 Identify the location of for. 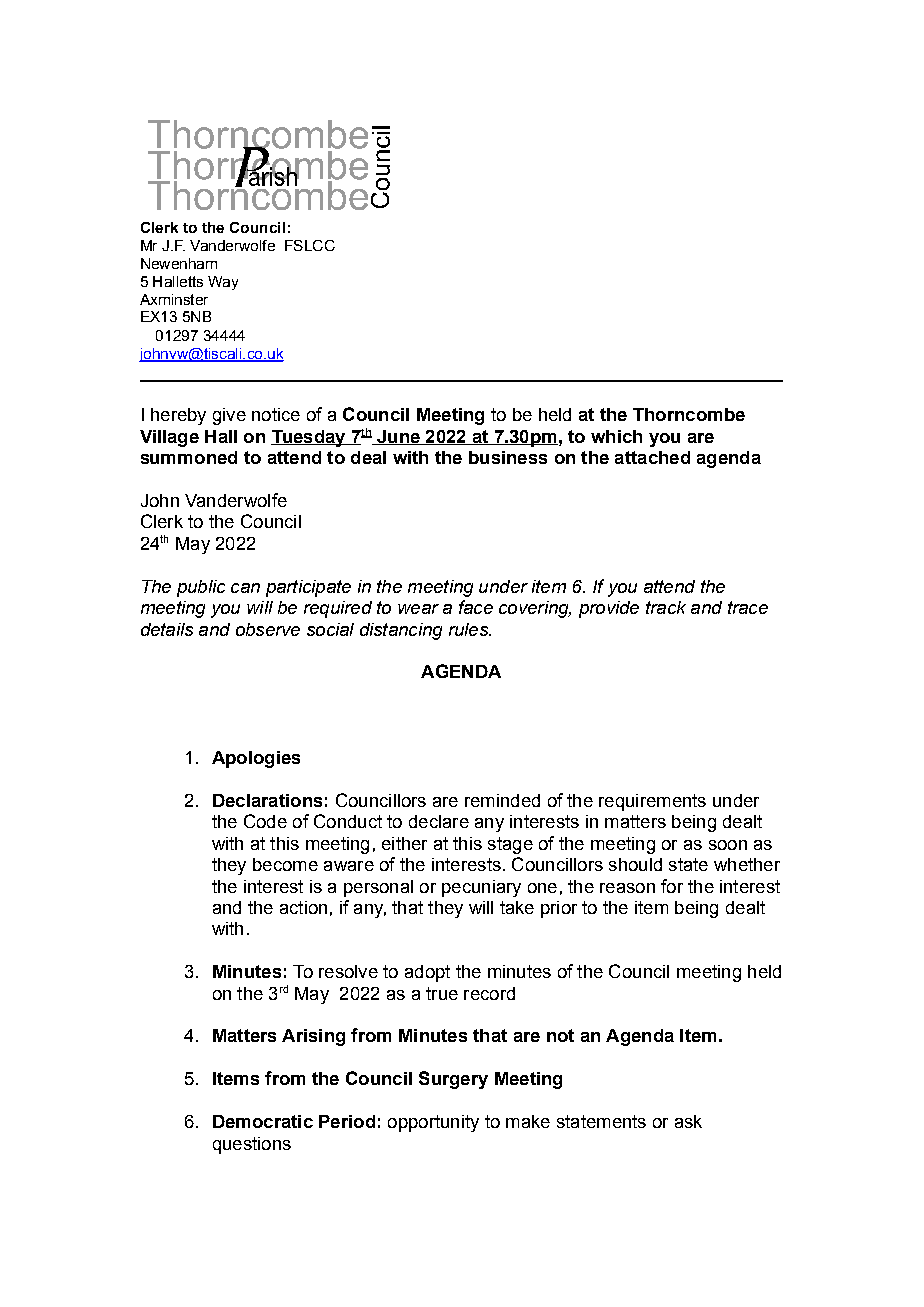
(672, 886).
